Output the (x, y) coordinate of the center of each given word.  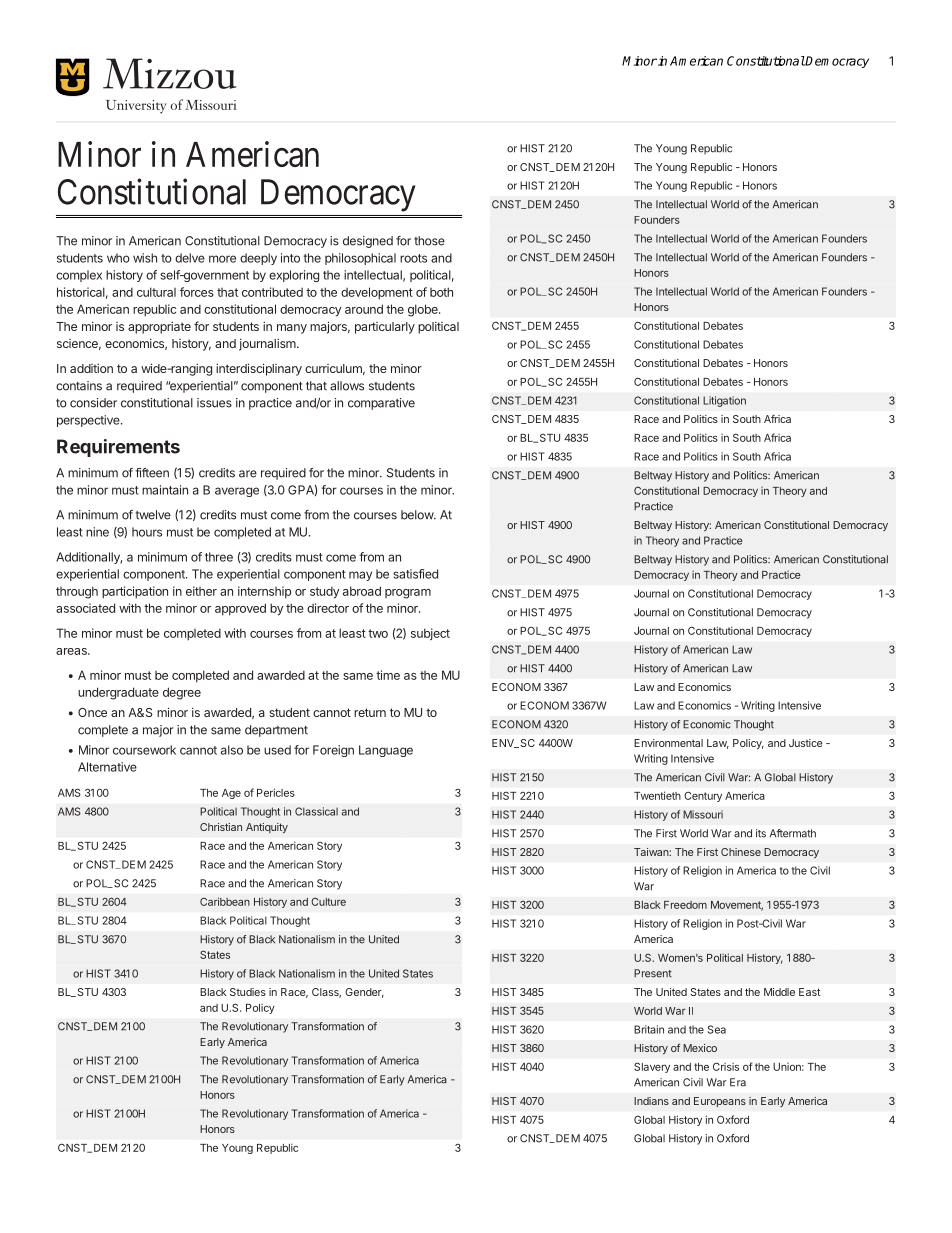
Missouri (703, 814)
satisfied (415, 574)
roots (413, 258)
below (418, 515)
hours (147, 532)
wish (145, 258)
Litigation (724, 401)
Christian (221, 827)
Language (386, 751)
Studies (248, 992)
